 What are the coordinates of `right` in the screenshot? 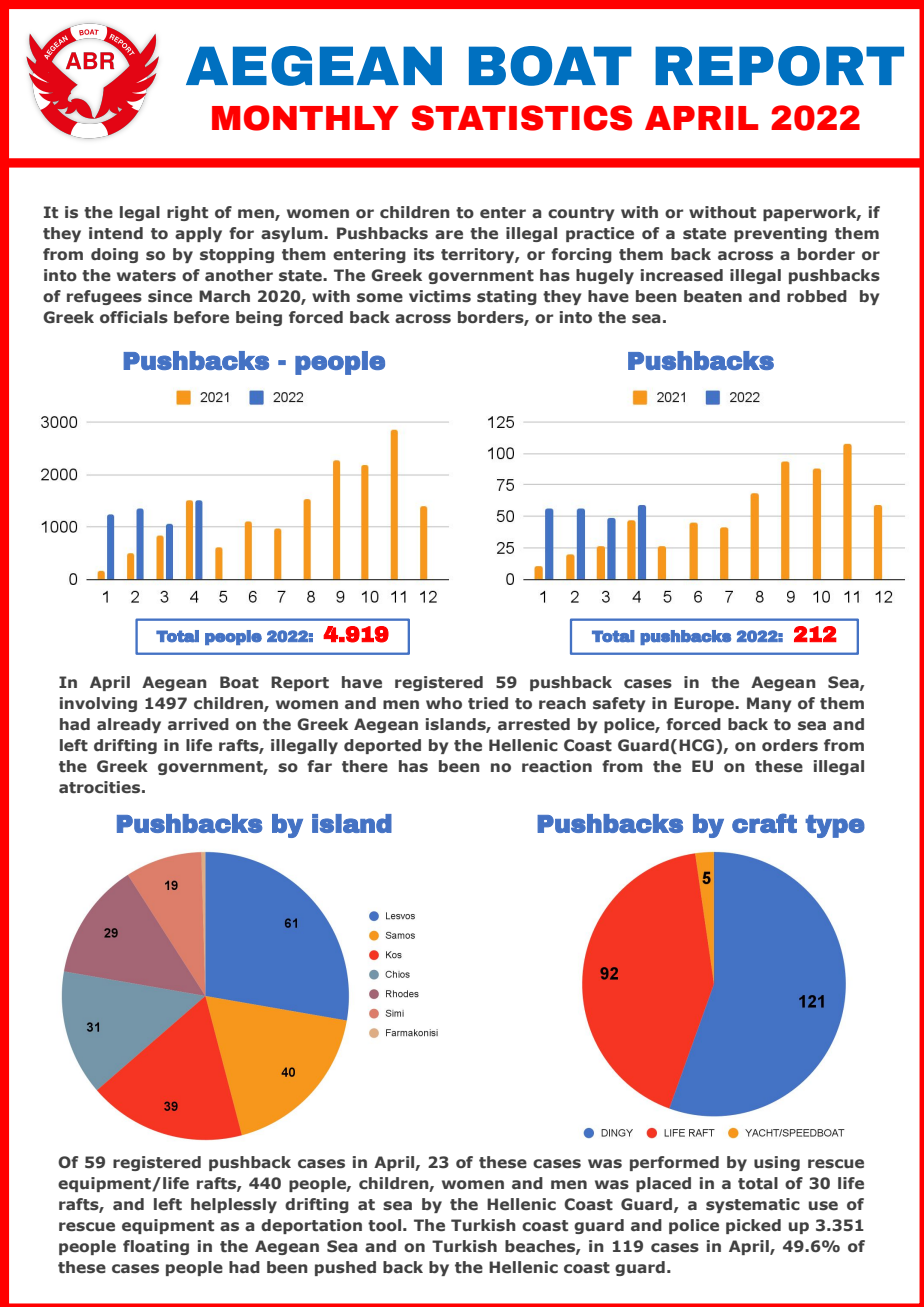 It's located at (187, 213).
